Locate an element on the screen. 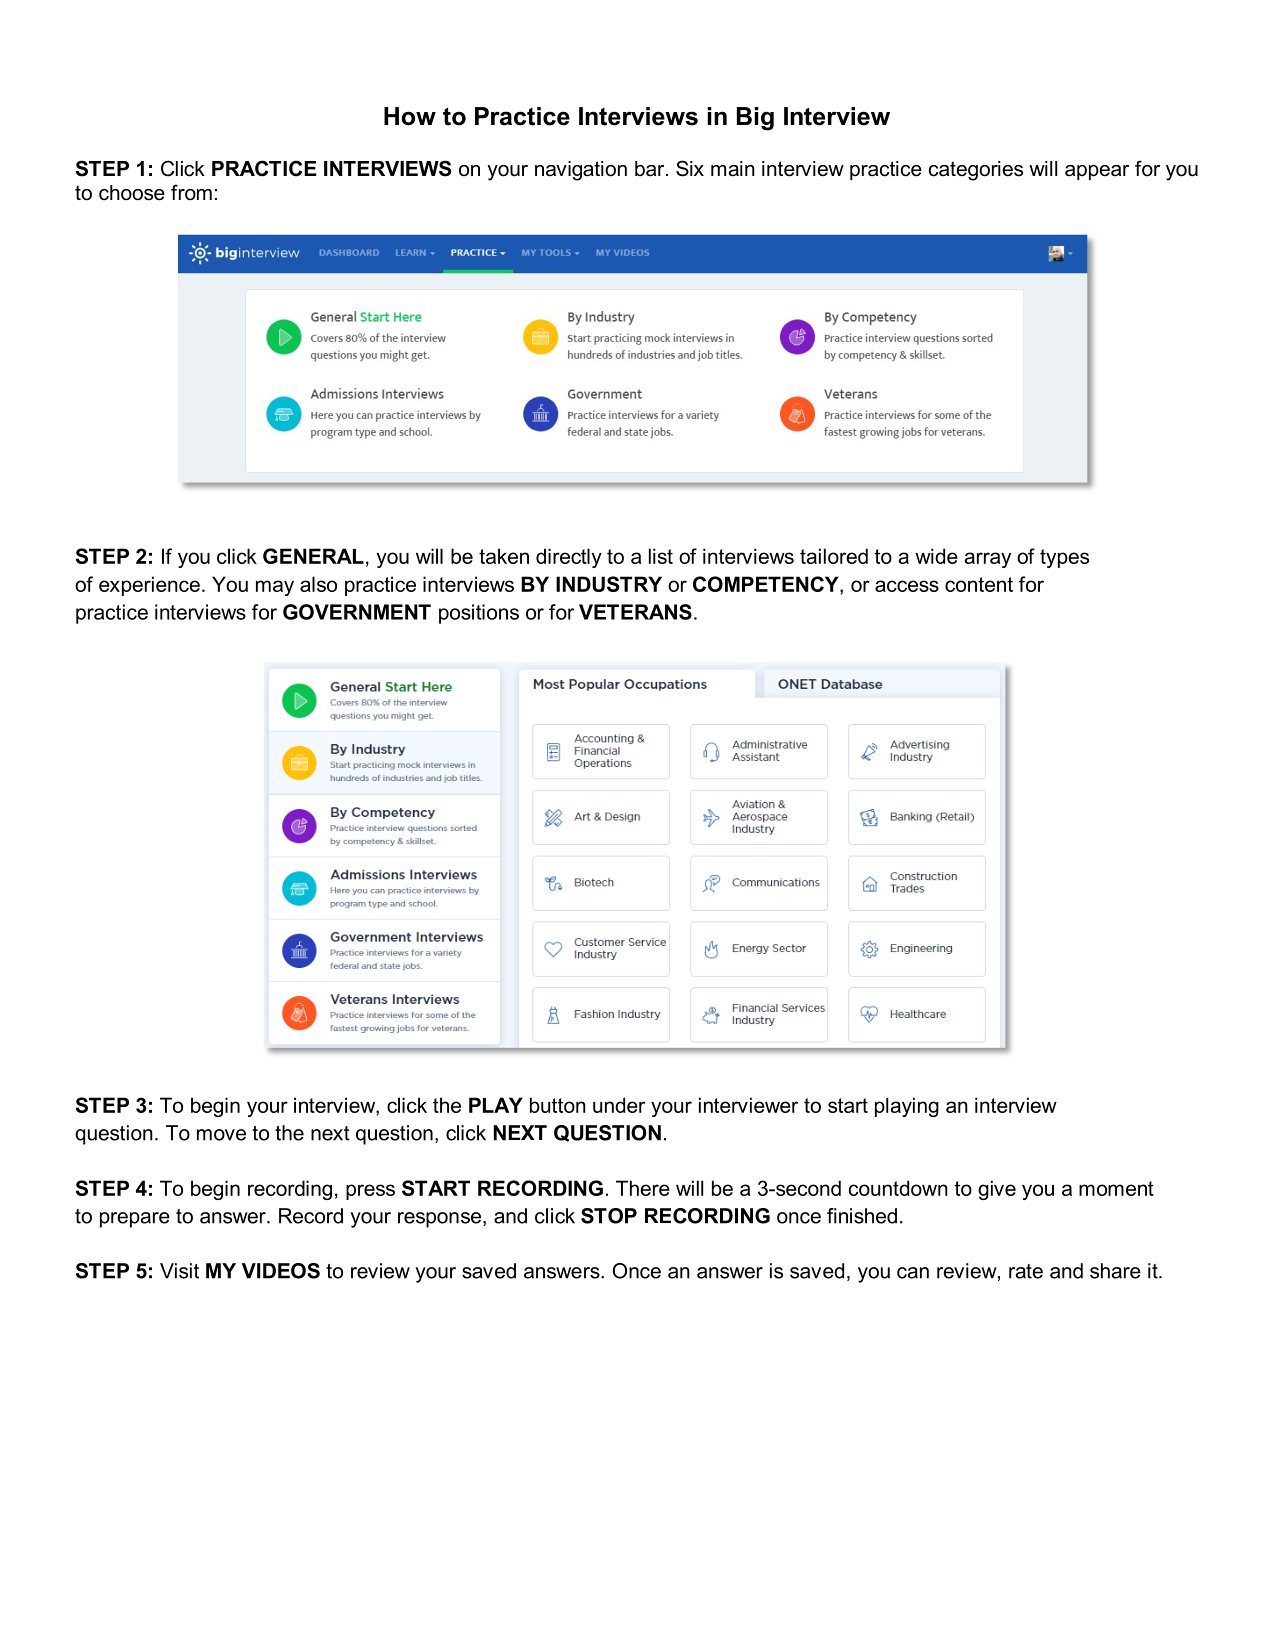  from is located at coordinates (191, 192).
